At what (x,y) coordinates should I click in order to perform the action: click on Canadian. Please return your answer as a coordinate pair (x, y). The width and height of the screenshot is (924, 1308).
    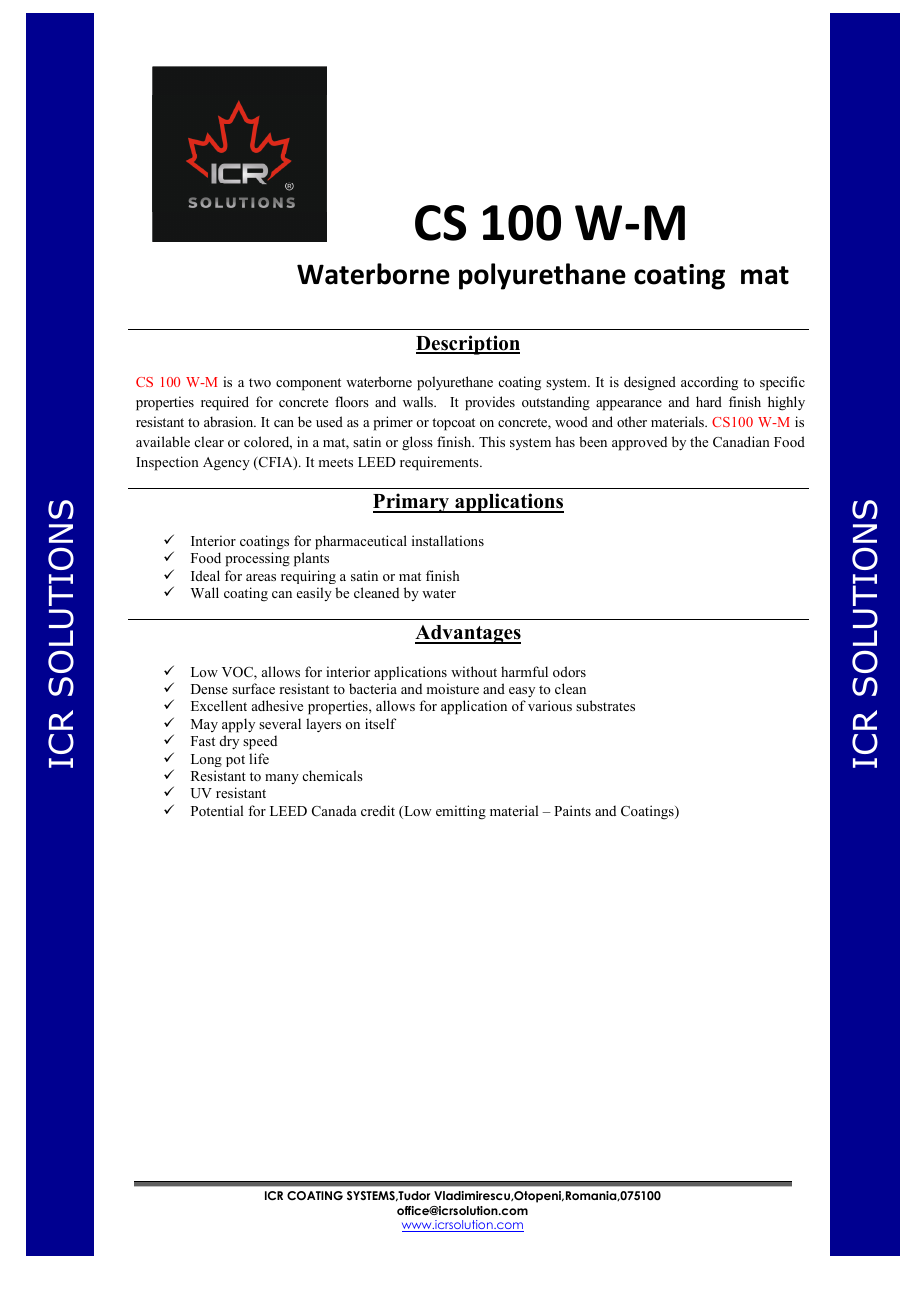
    Looking at the image, I should click on (741, 442).
